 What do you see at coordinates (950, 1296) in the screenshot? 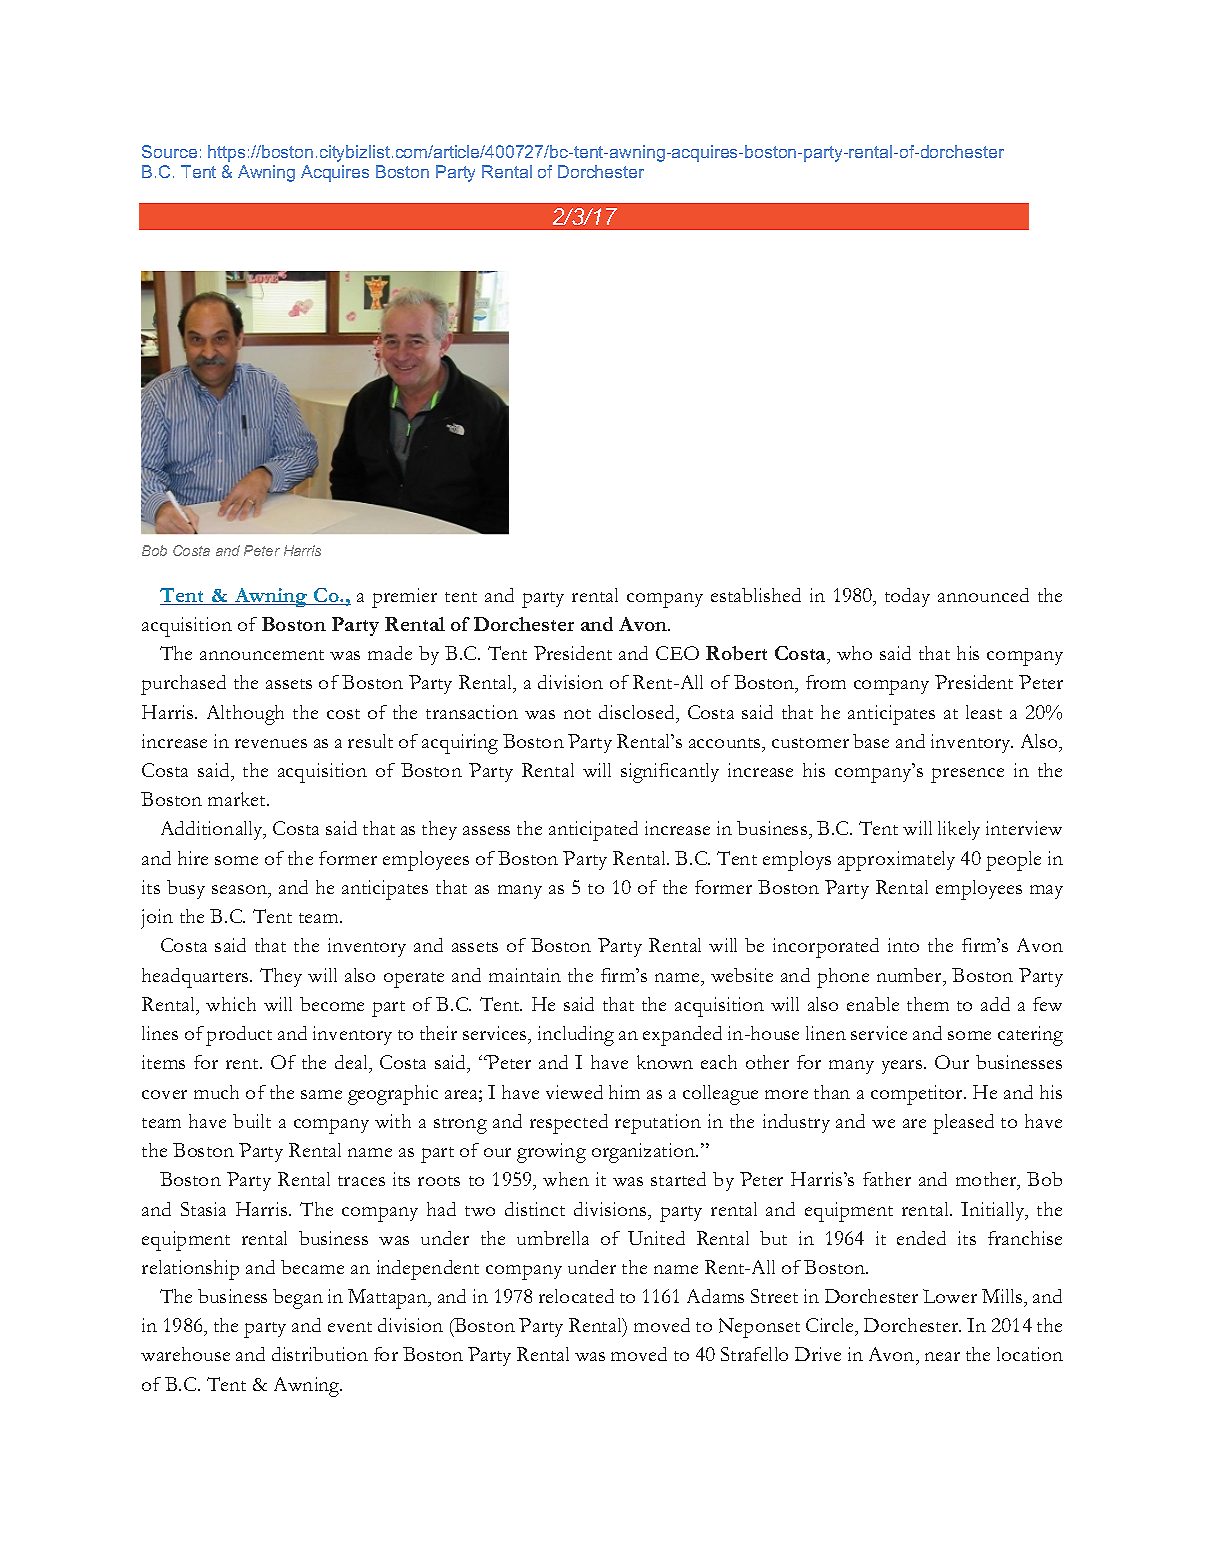
I see `Lower` at bounding box center [950, 1296].
